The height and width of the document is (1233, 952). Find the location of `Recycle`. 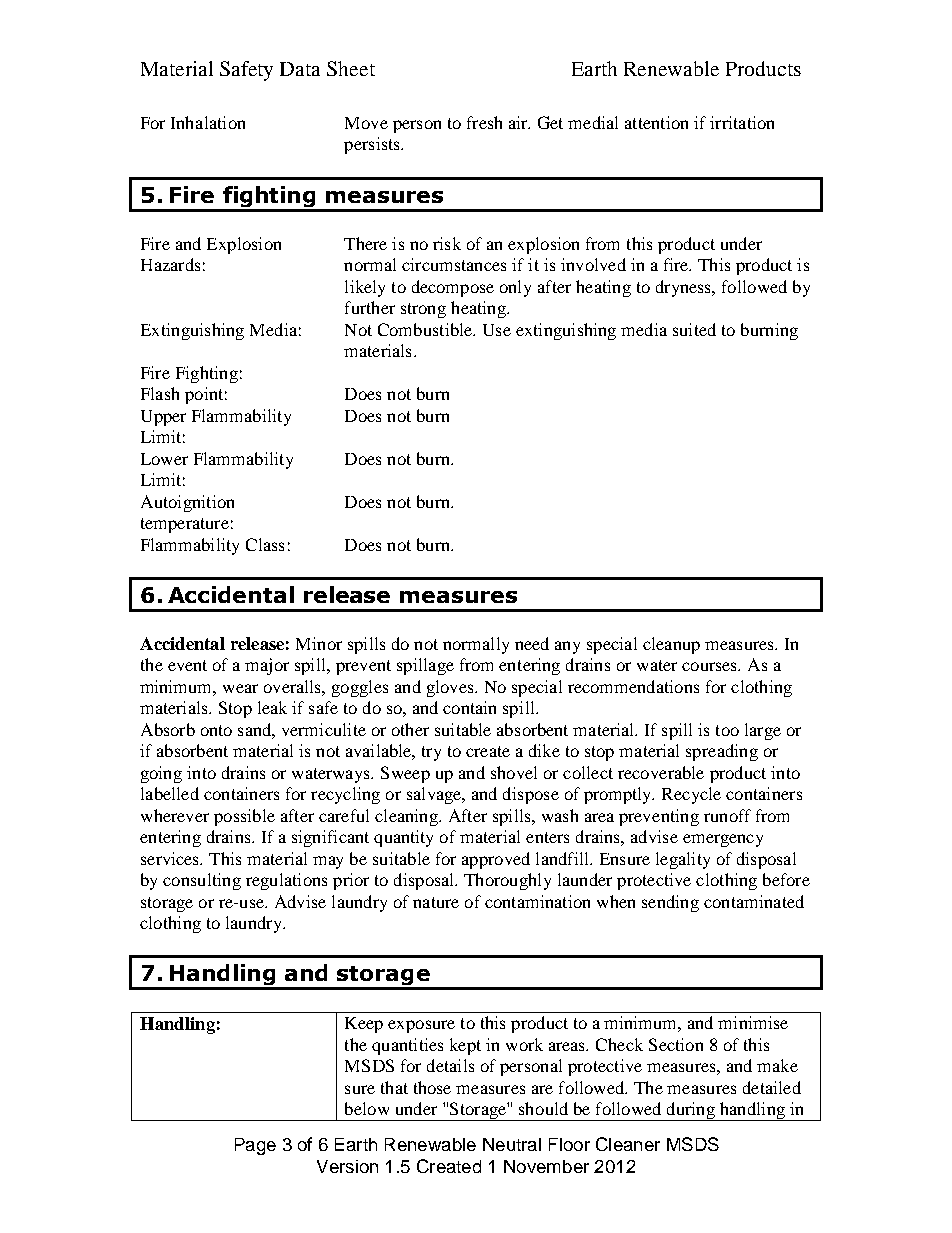

Recycle is located at coordinates (691, 795).
